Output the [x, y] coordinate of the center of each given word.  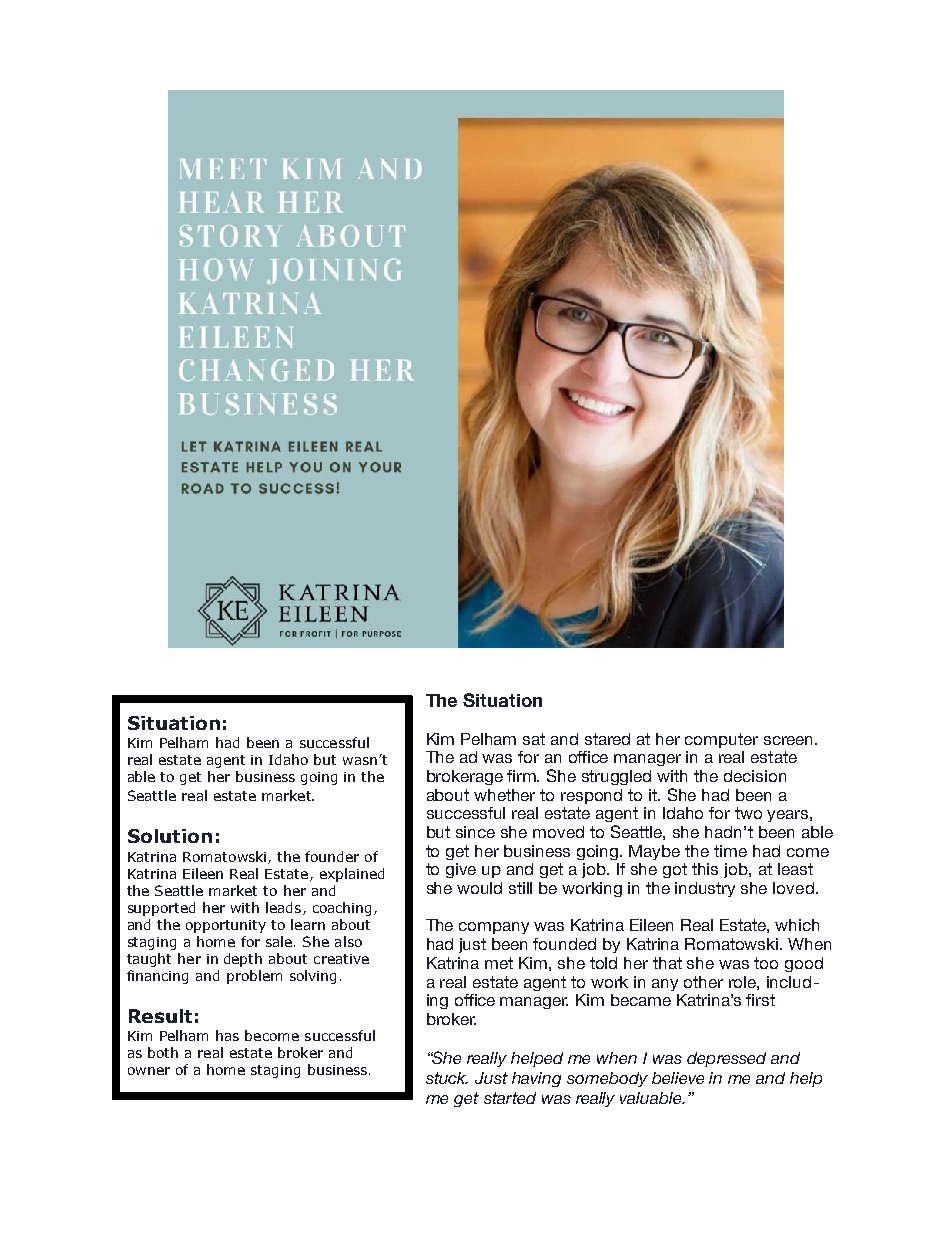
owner [149, 1071]
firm [523, 776]
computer [721, 740]
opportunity [226, 926]
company [494, 928]
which [797, 925]
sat [534, 739]
